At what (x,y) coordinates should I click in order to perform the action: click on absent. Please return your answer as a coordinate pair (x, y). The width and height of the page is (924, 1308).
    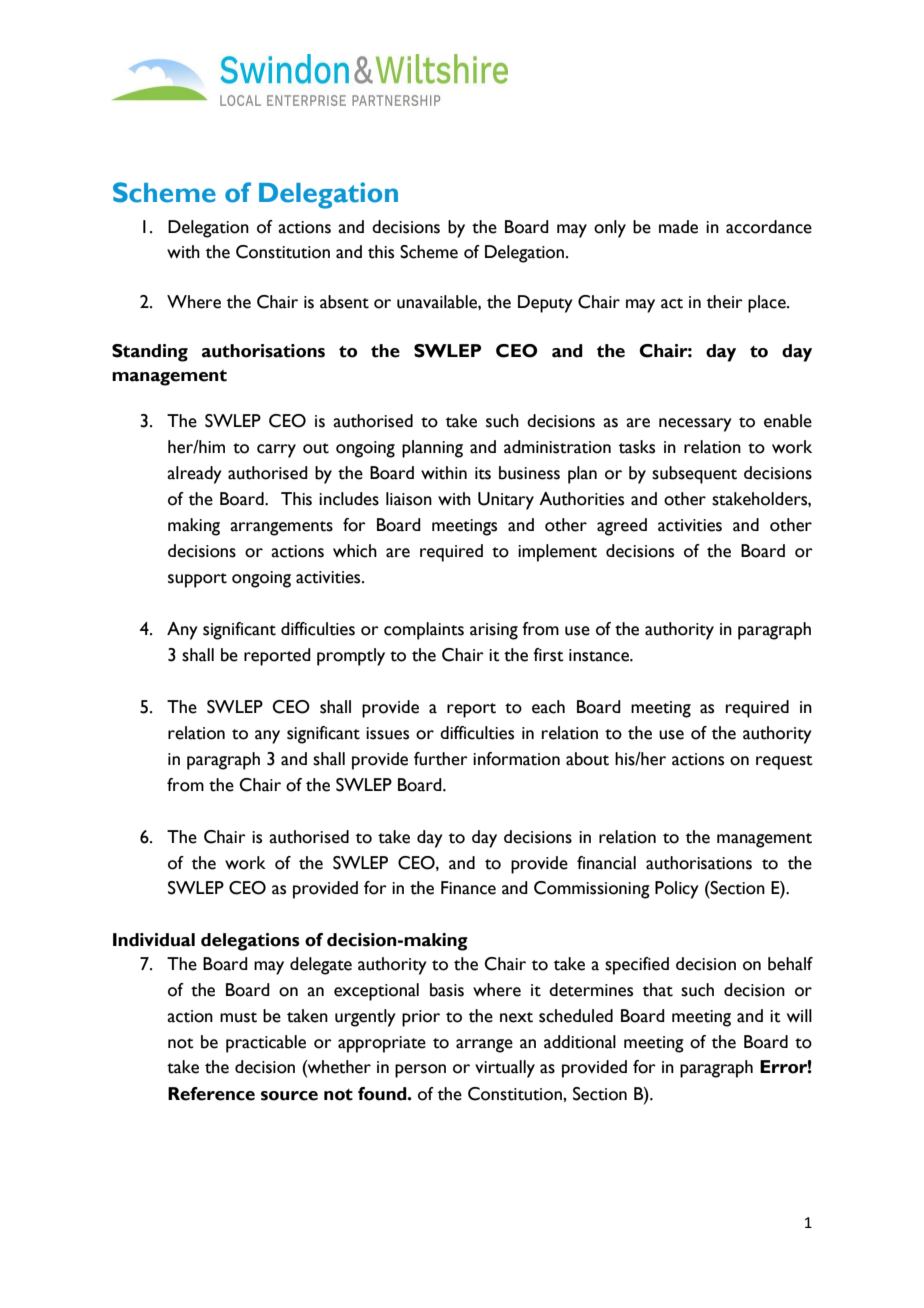
    Looking at the image, I should click on (344, 302).
